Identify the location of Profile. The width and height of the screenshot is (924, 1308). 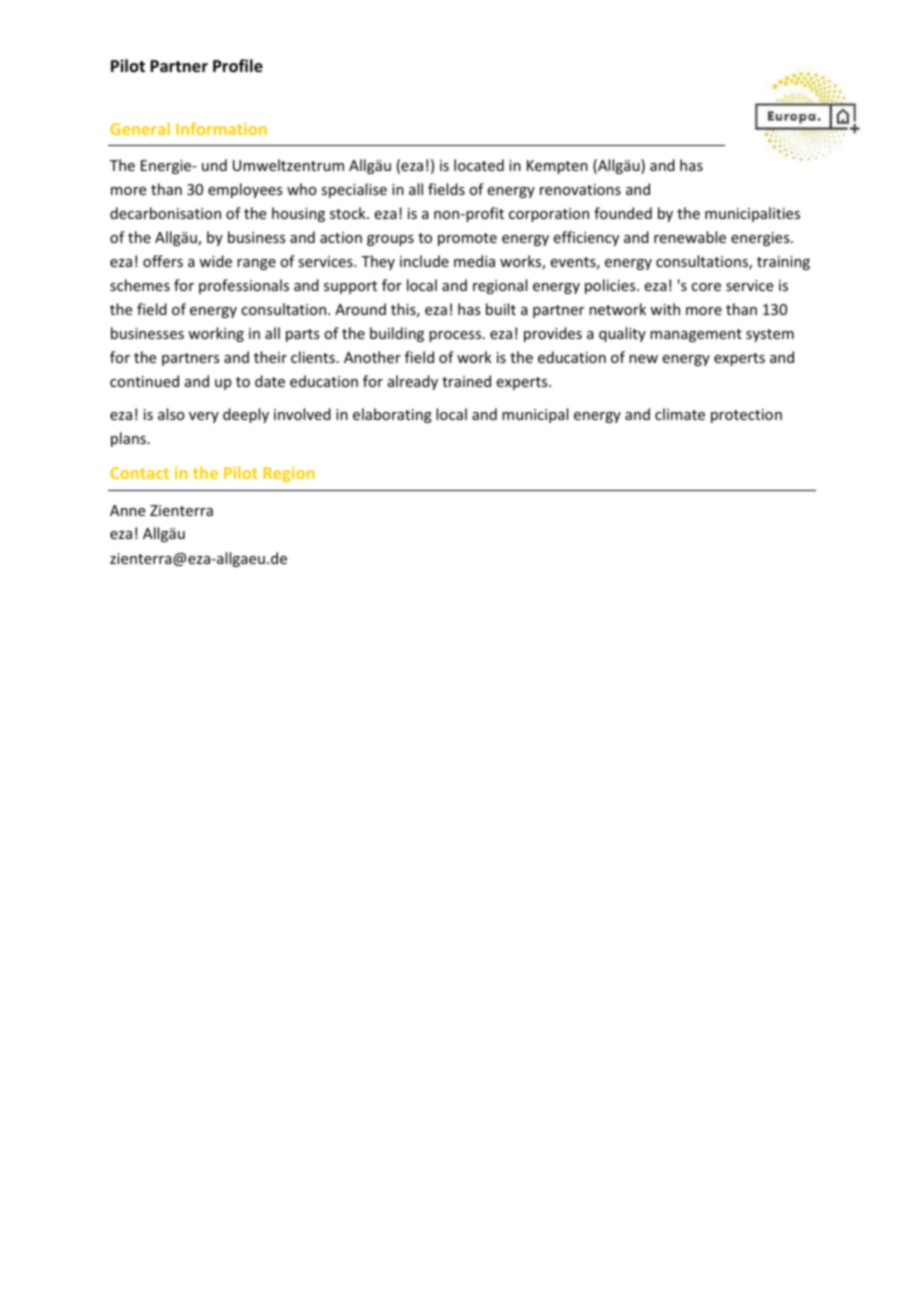
(238, 66).
